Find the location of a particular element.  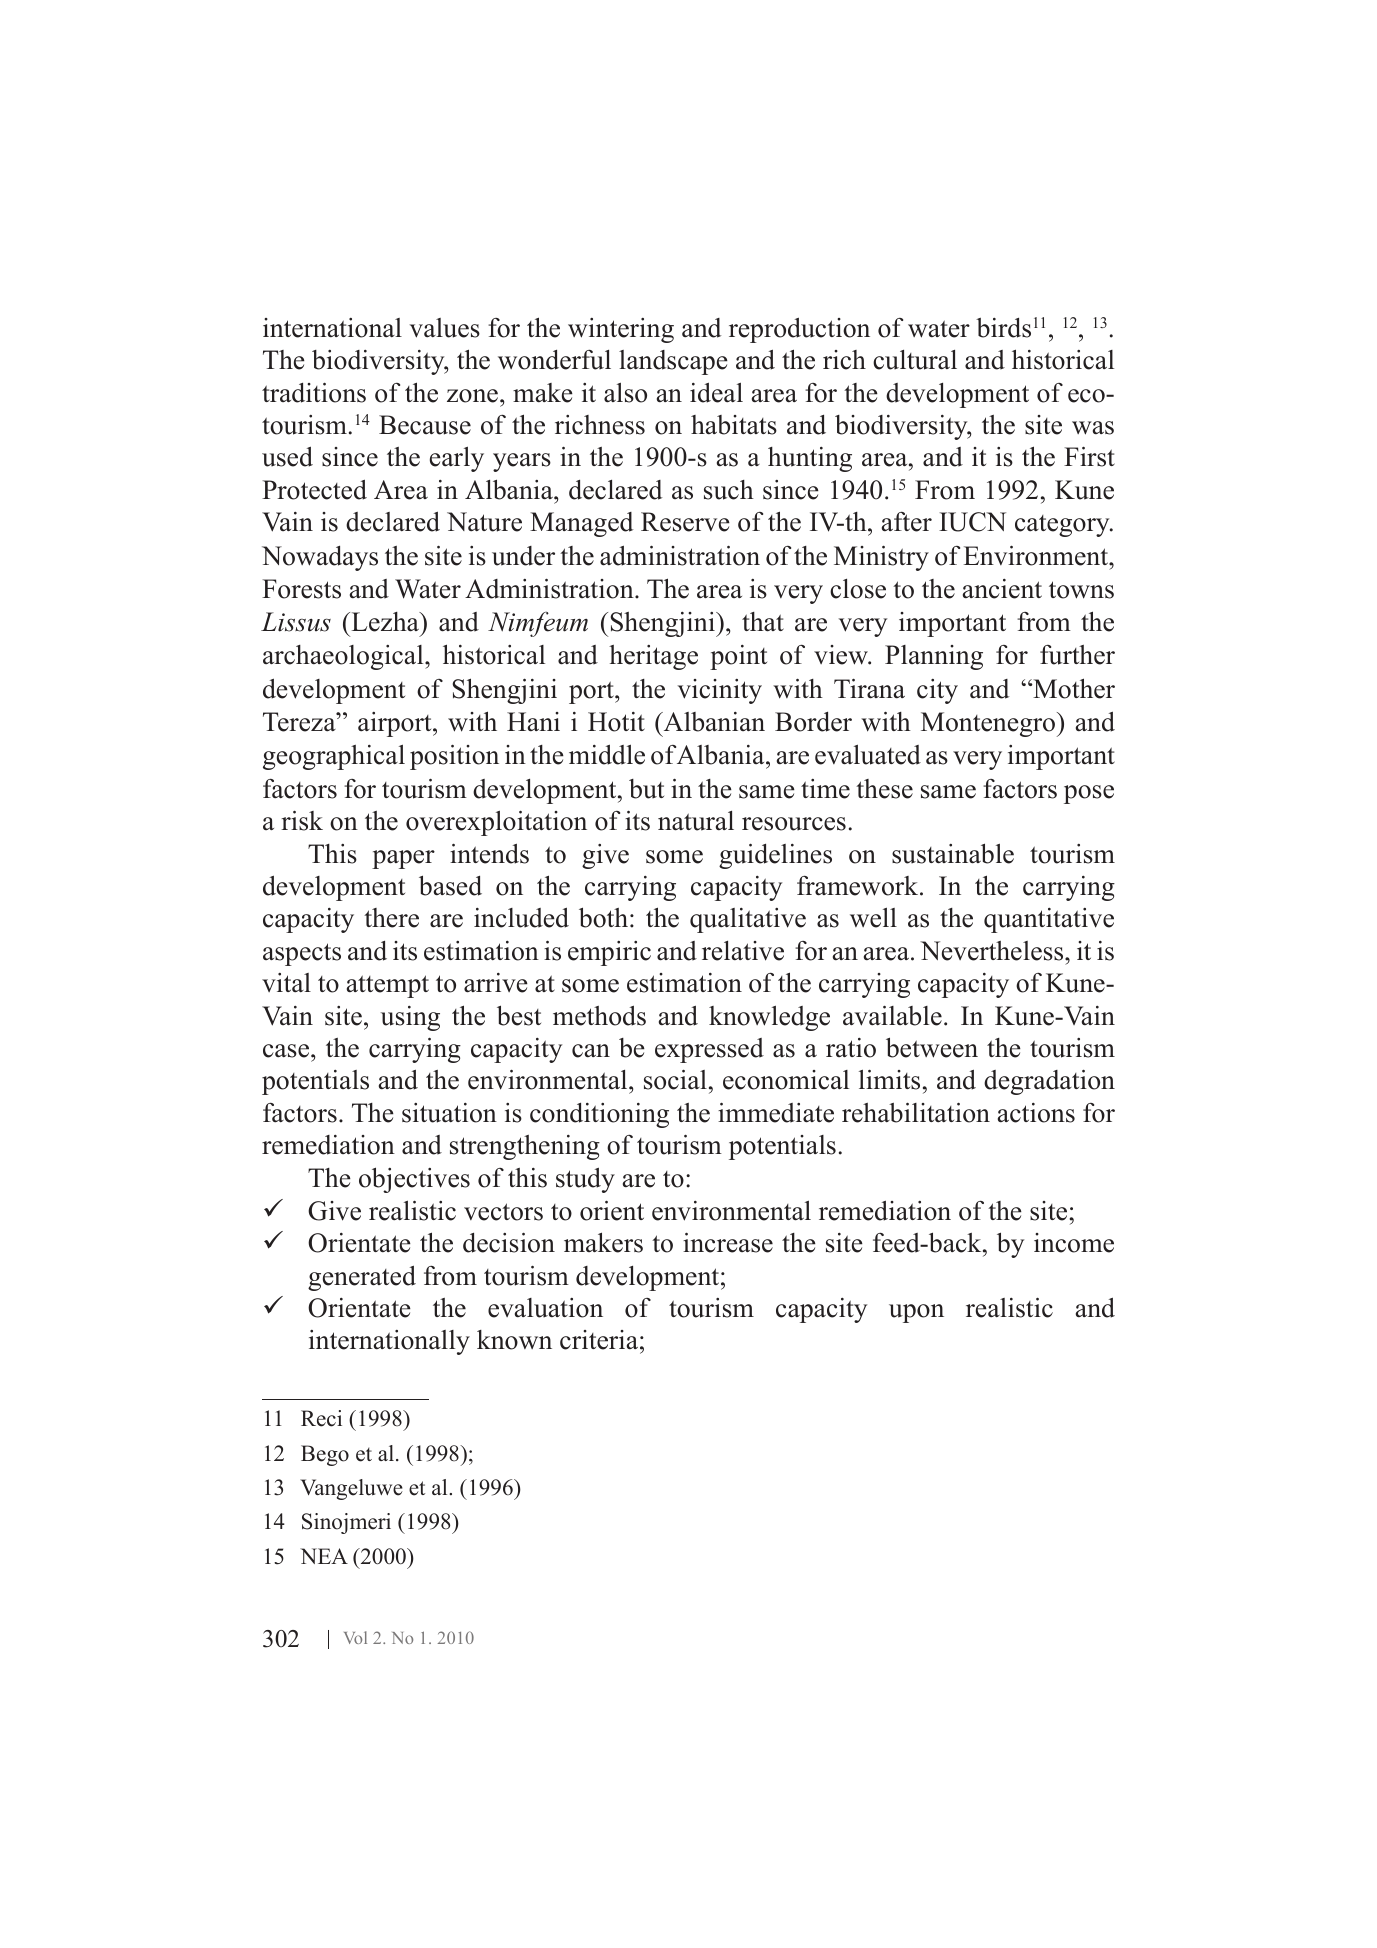

relative is located at coordinates (743, 951).
